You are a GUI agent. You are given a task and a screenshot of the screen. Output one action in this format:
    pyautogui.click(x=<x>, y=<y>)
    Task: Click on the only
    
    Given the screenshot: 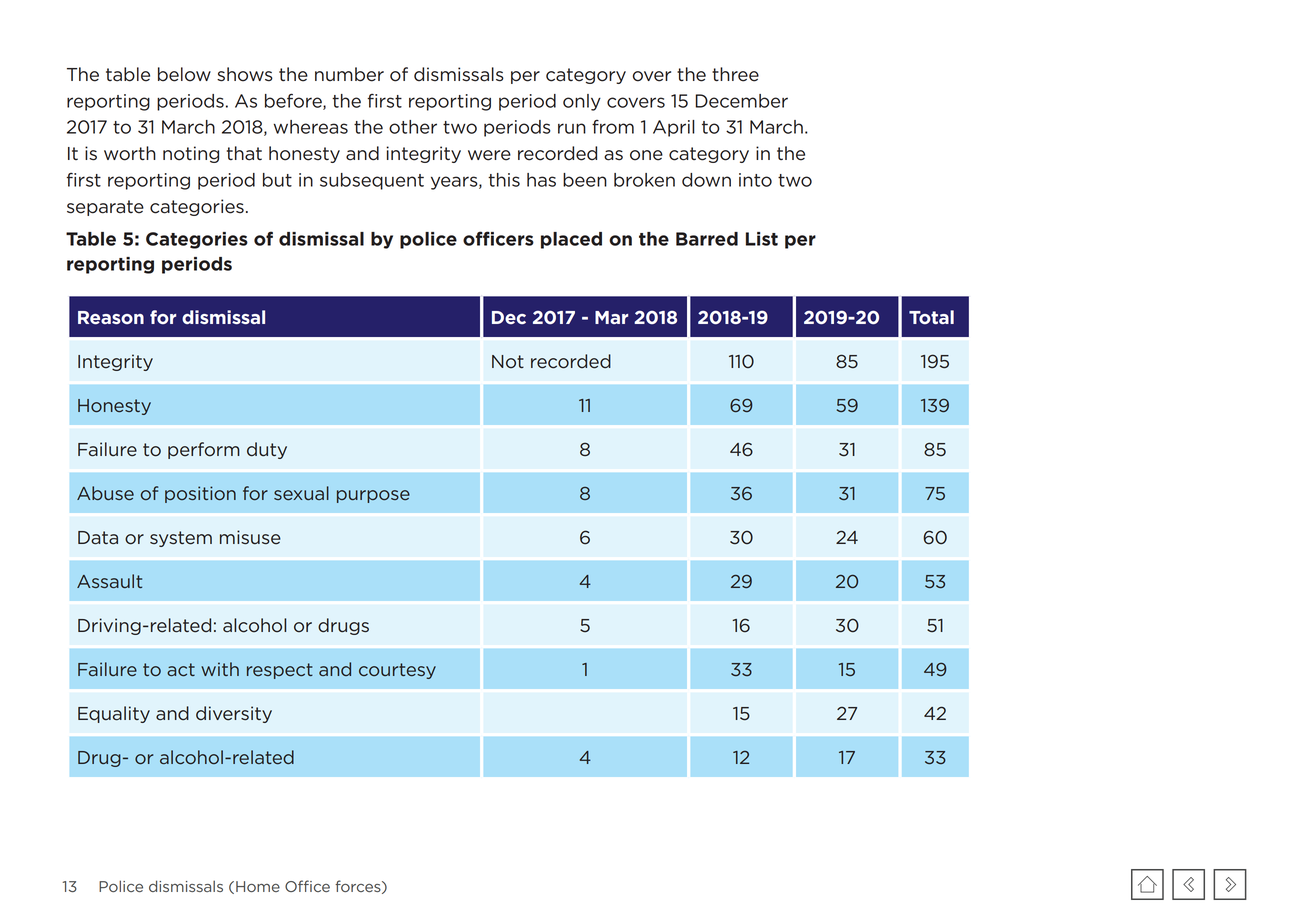 What is the action you would take?
    pyautogui.click(x=582, y=102)
